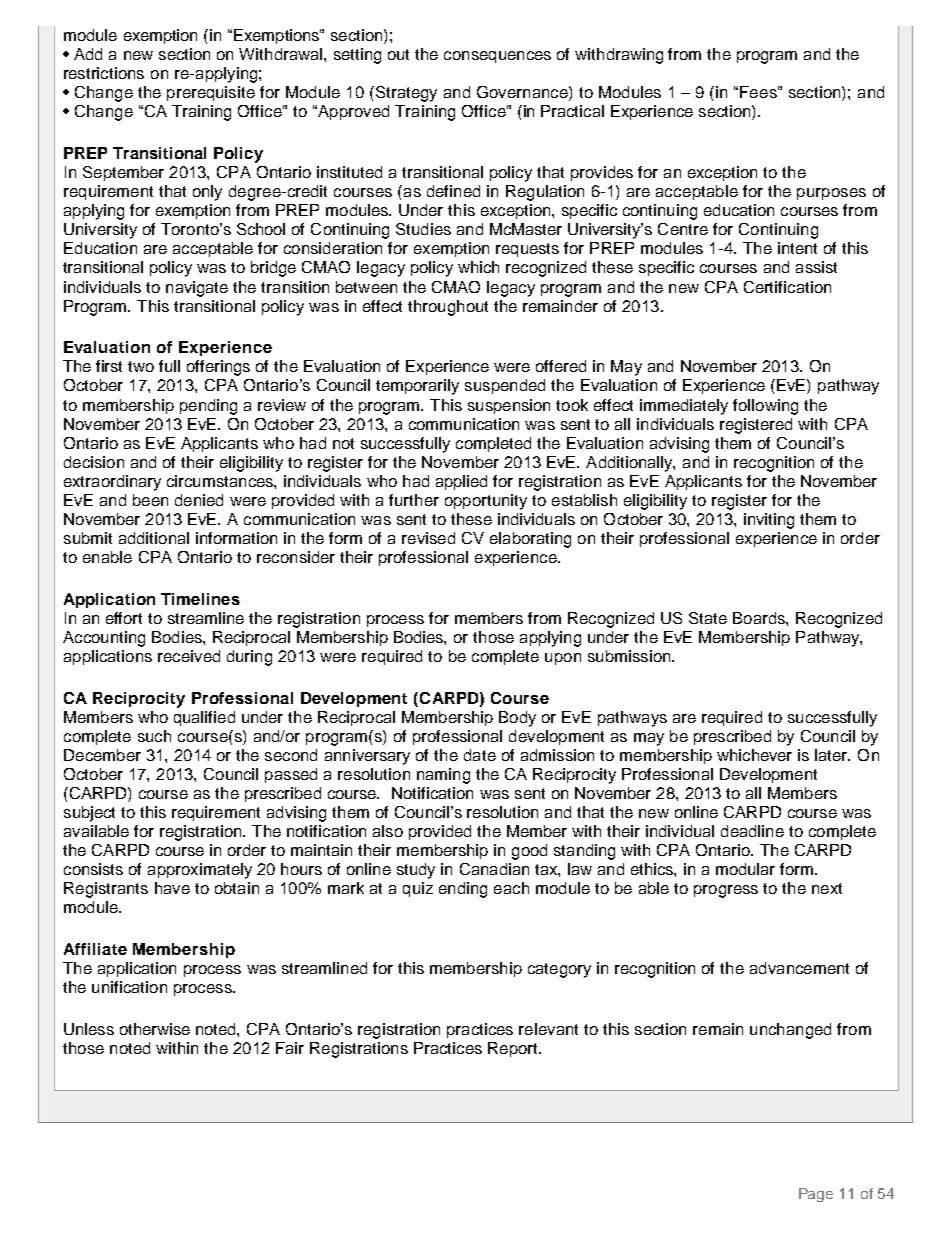 The image size is (952, 1233). Describe the element at coordinates (514, 1049) in the screenshot. I see `Report` at that location.
